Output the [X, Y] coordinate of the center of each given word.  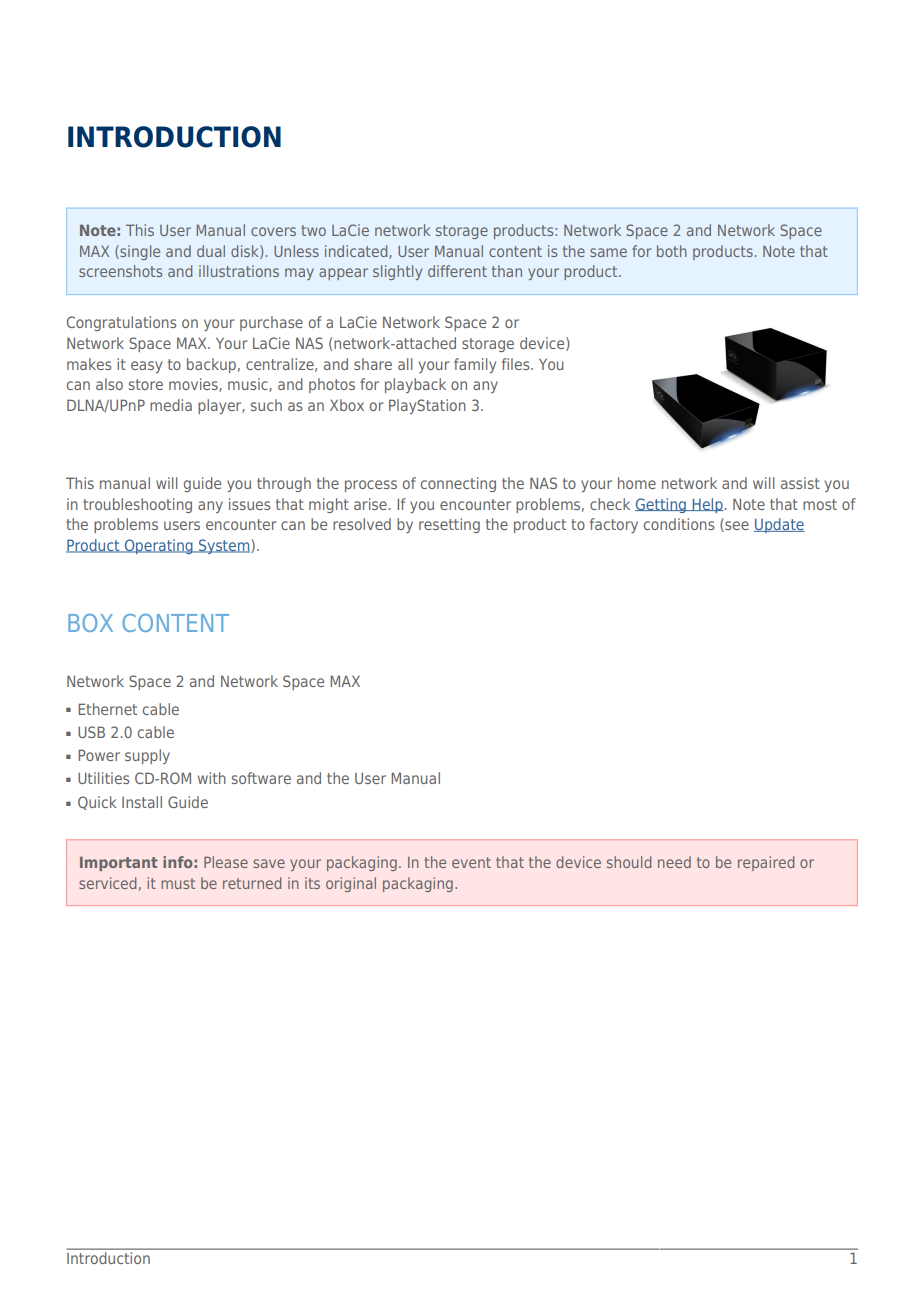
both [672, 251]
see [736, 526]
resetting [449, 525]
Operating [158, 546]
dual [211, 251]
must [178, 883]
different [457, 271]
